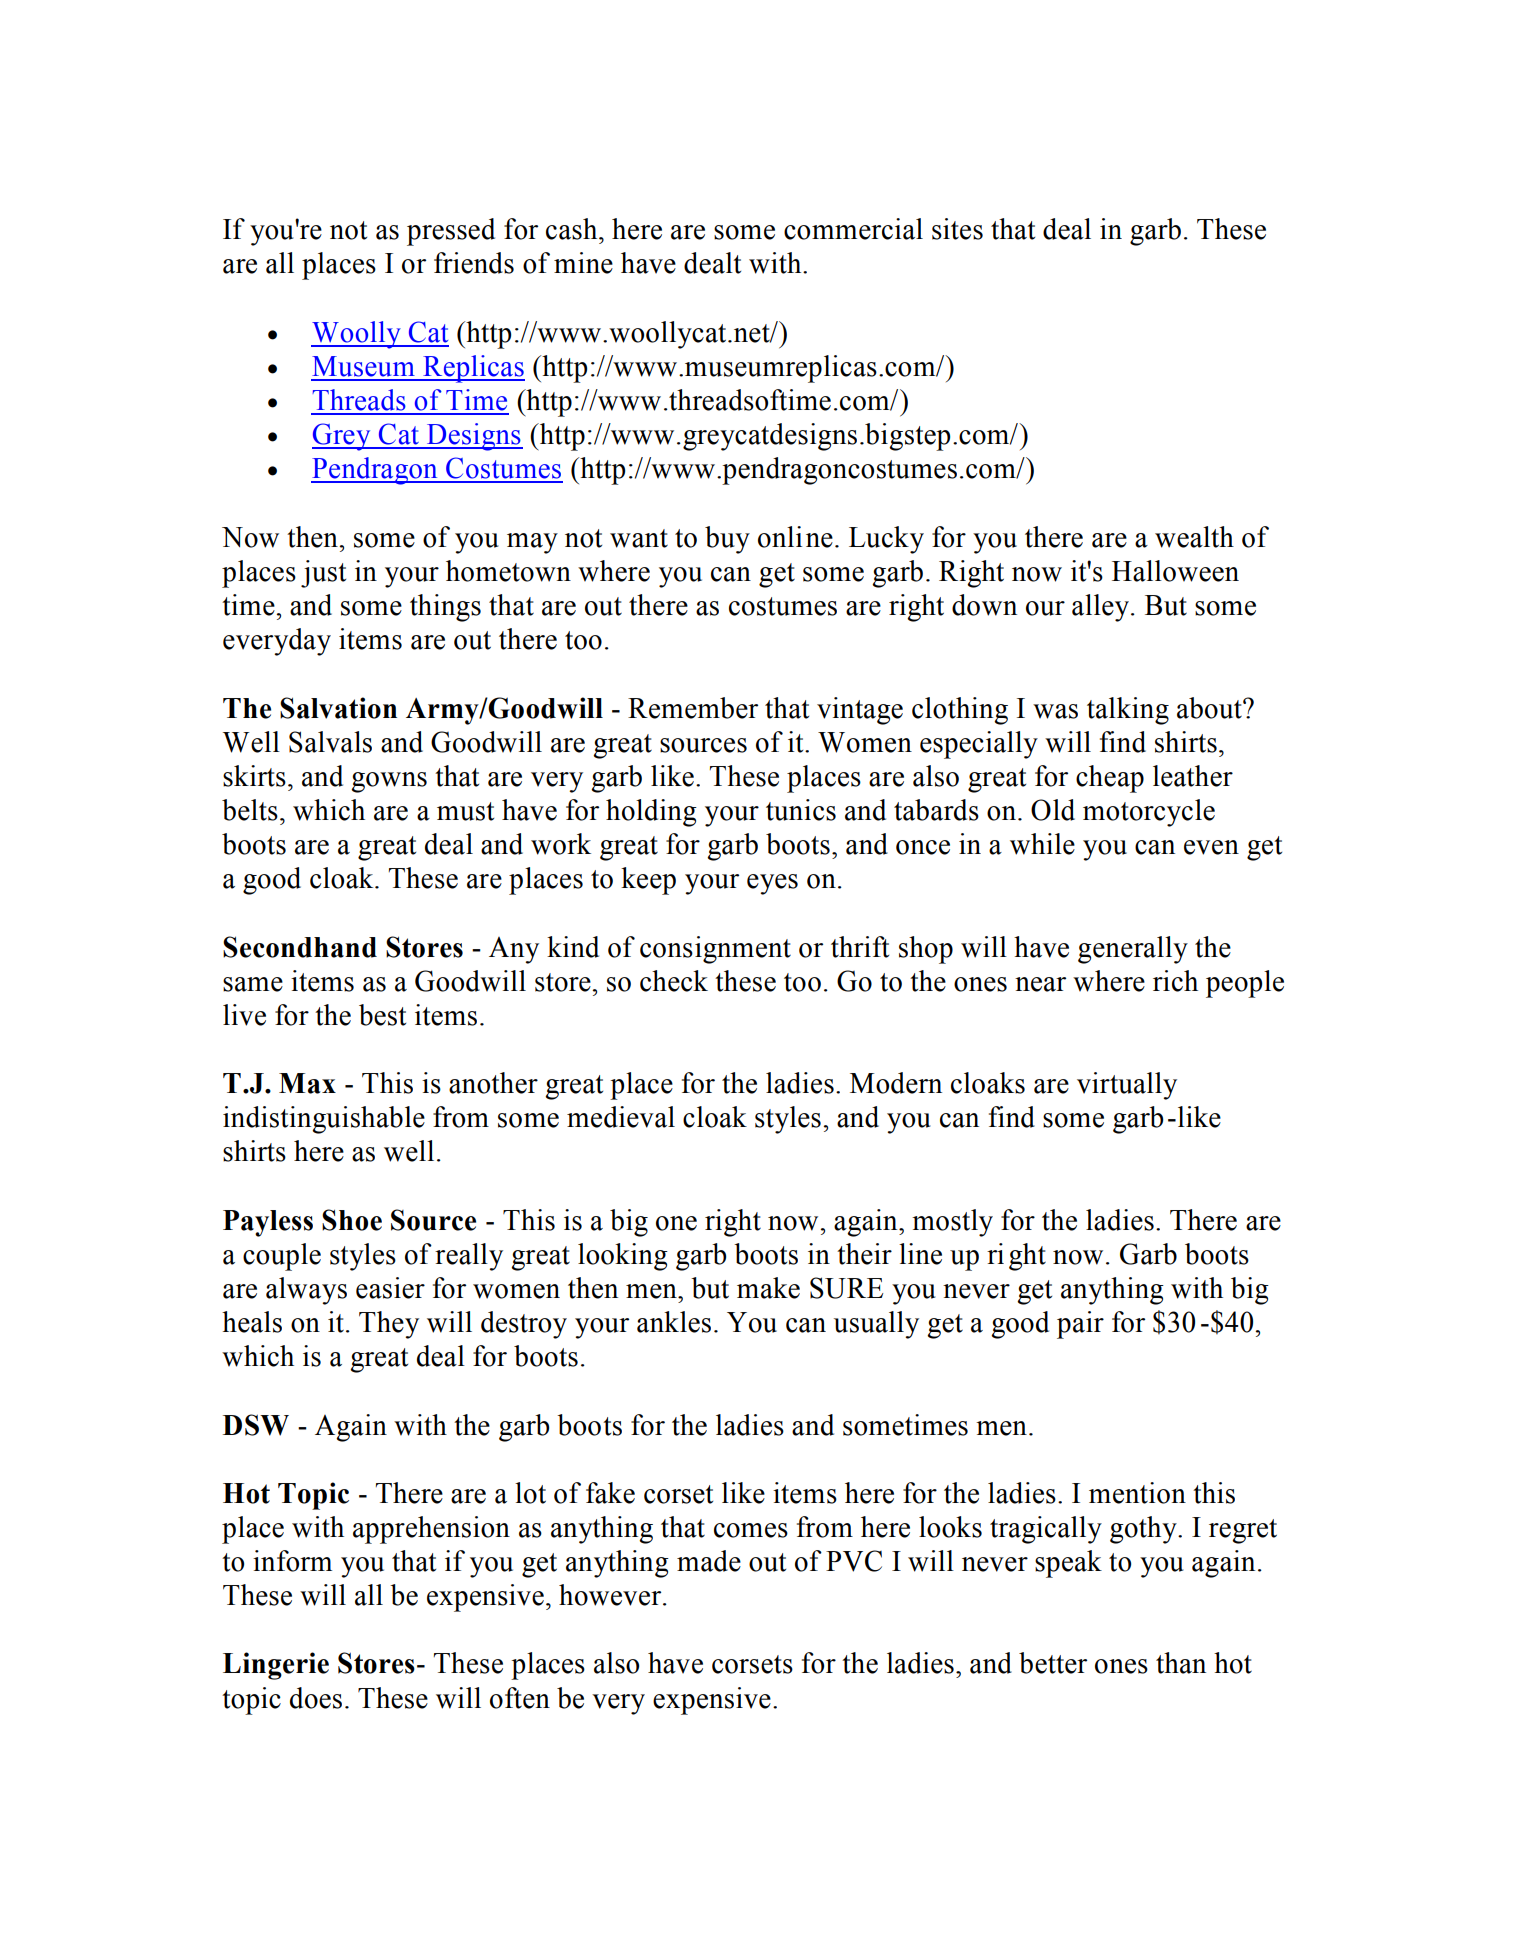 The width and height of the screenshot is (1514, 1959). What do you see at coordinates (316, 1698) in the screenshot?
I see `does` at bounding box center [316, 1698].
